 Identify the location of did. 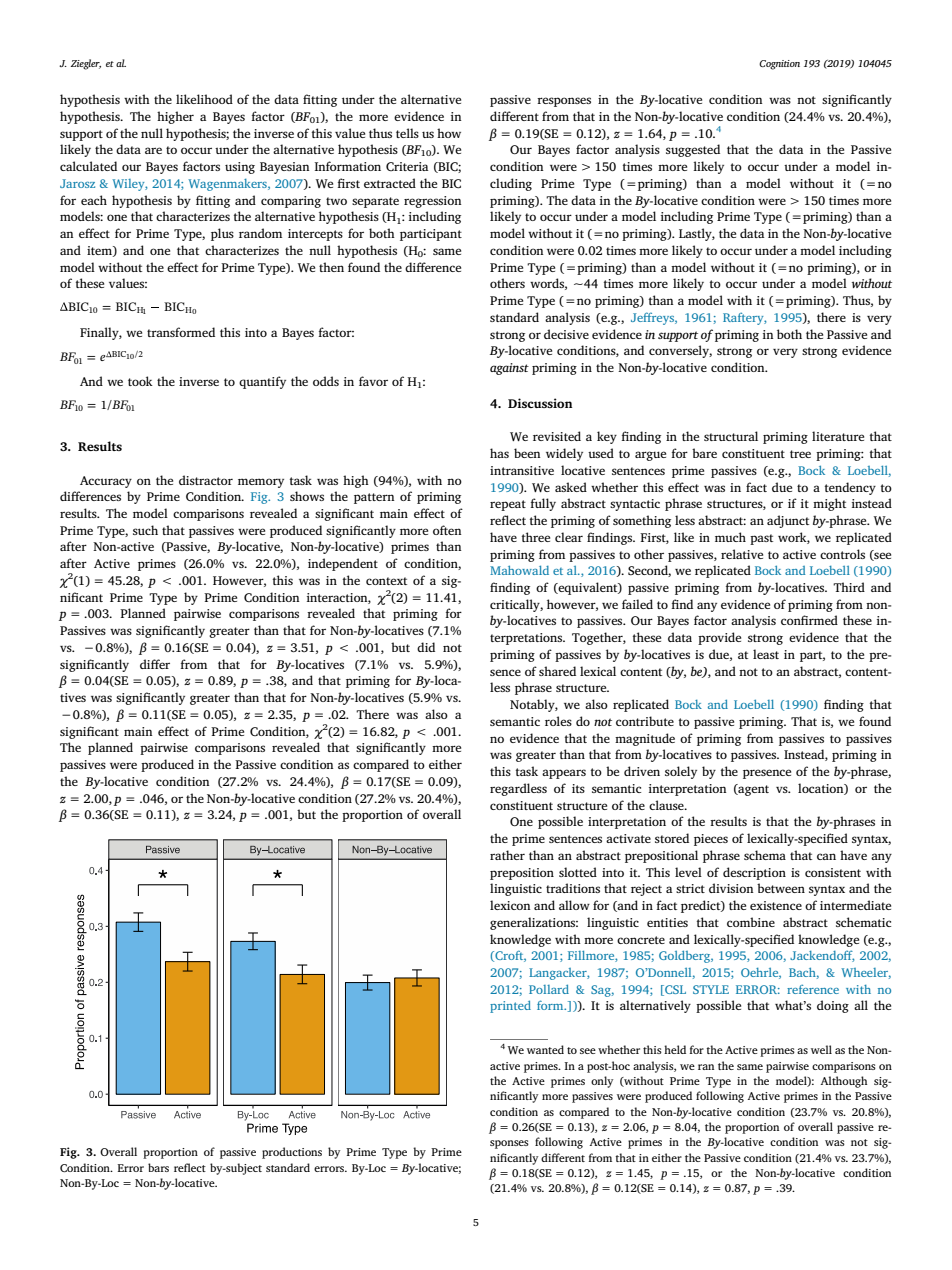
(426, 647).
